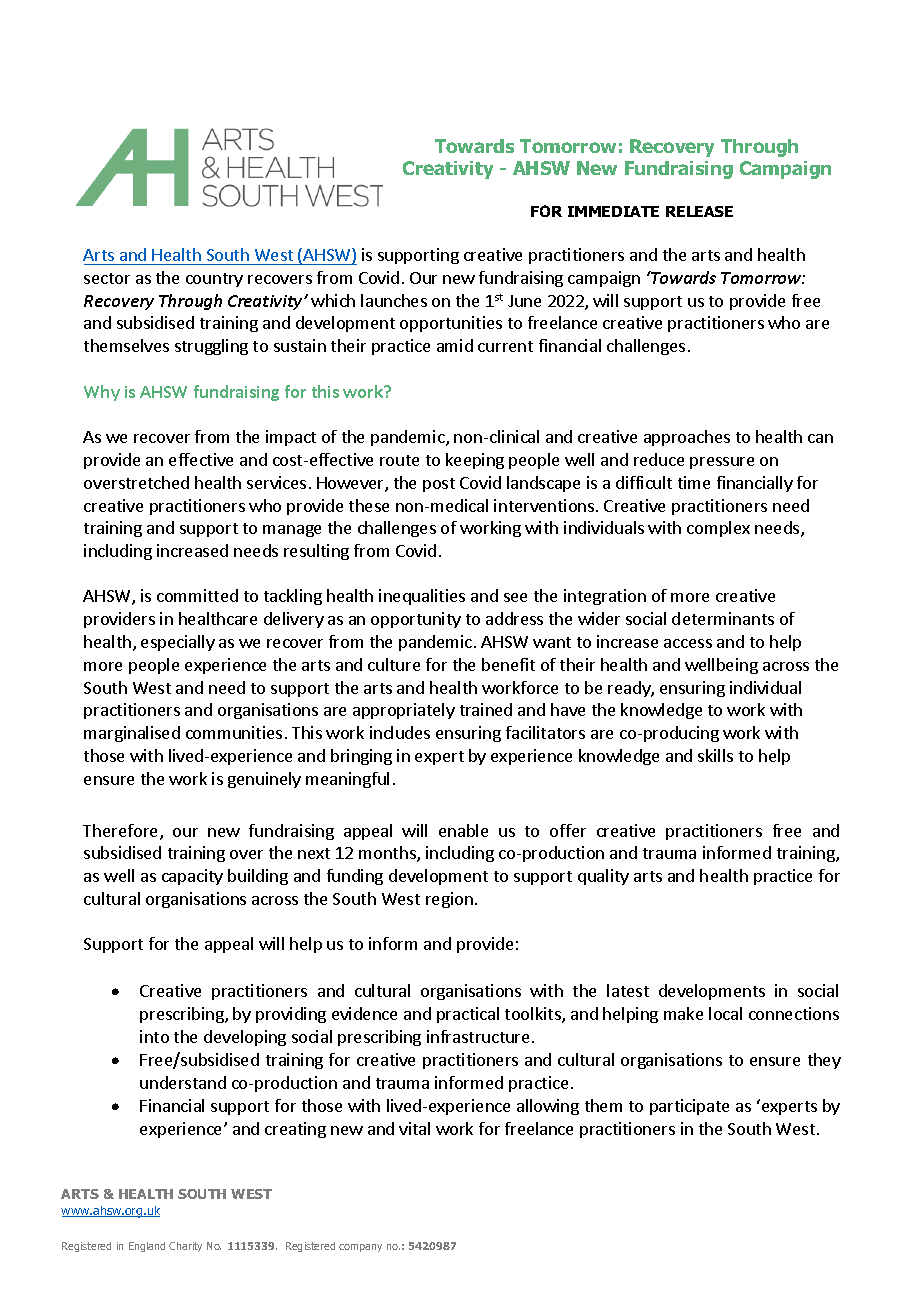 This document has width=924, height=1308. Describe the element at coordinates (699, 211) in the document. I see `RELEASE` at that location.
